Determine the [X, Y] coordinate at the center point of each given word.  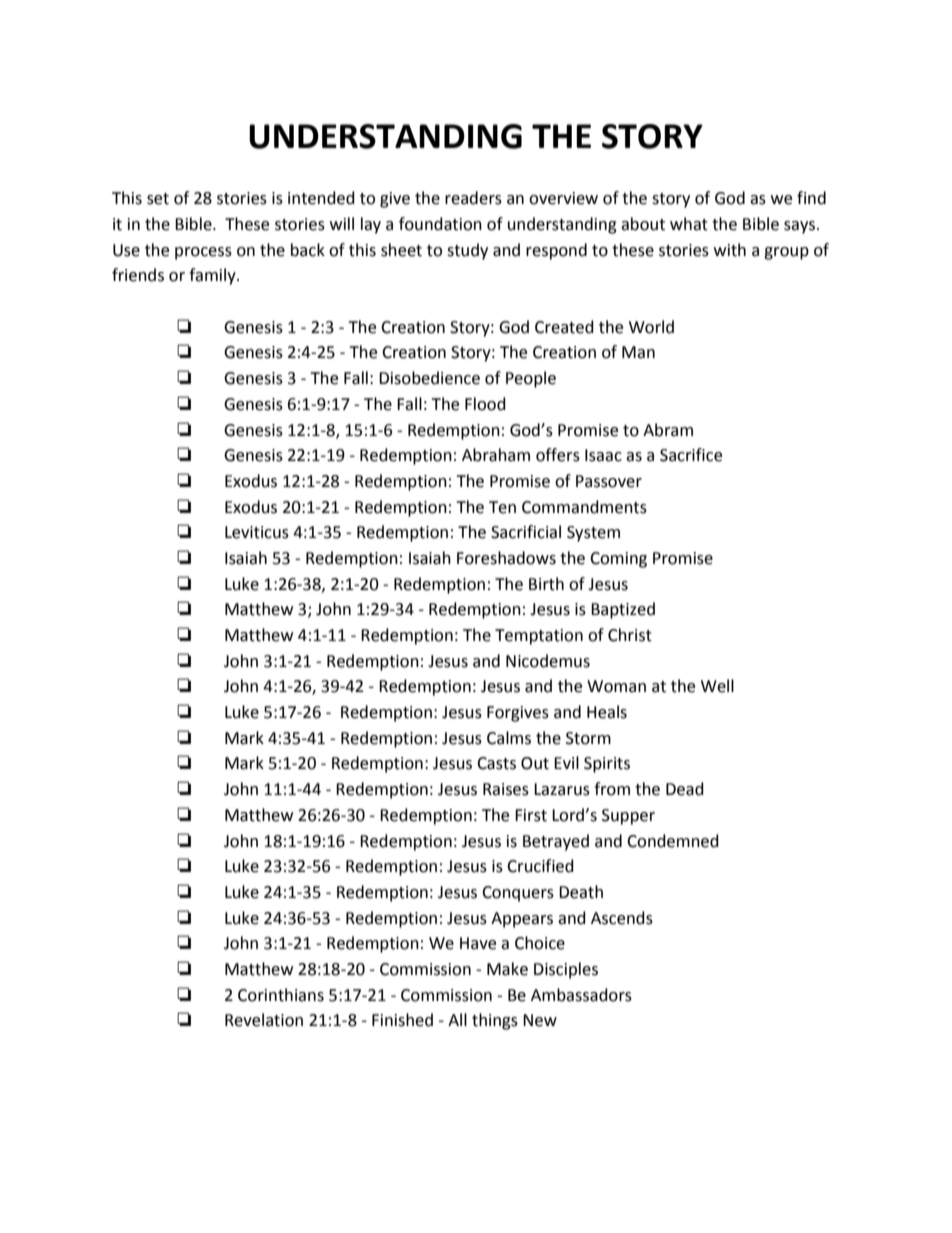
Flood [485, 404]
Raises [506, 789]
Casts [496, 763]
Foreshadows [506, 558]
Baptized [623, 610]
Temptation [539, 637]
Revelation [264, 1020]
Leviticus [257, 532]
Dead [685, 789]
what [689, 224]
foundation [440, 224]
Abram [668, 430]
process [203, 253]
